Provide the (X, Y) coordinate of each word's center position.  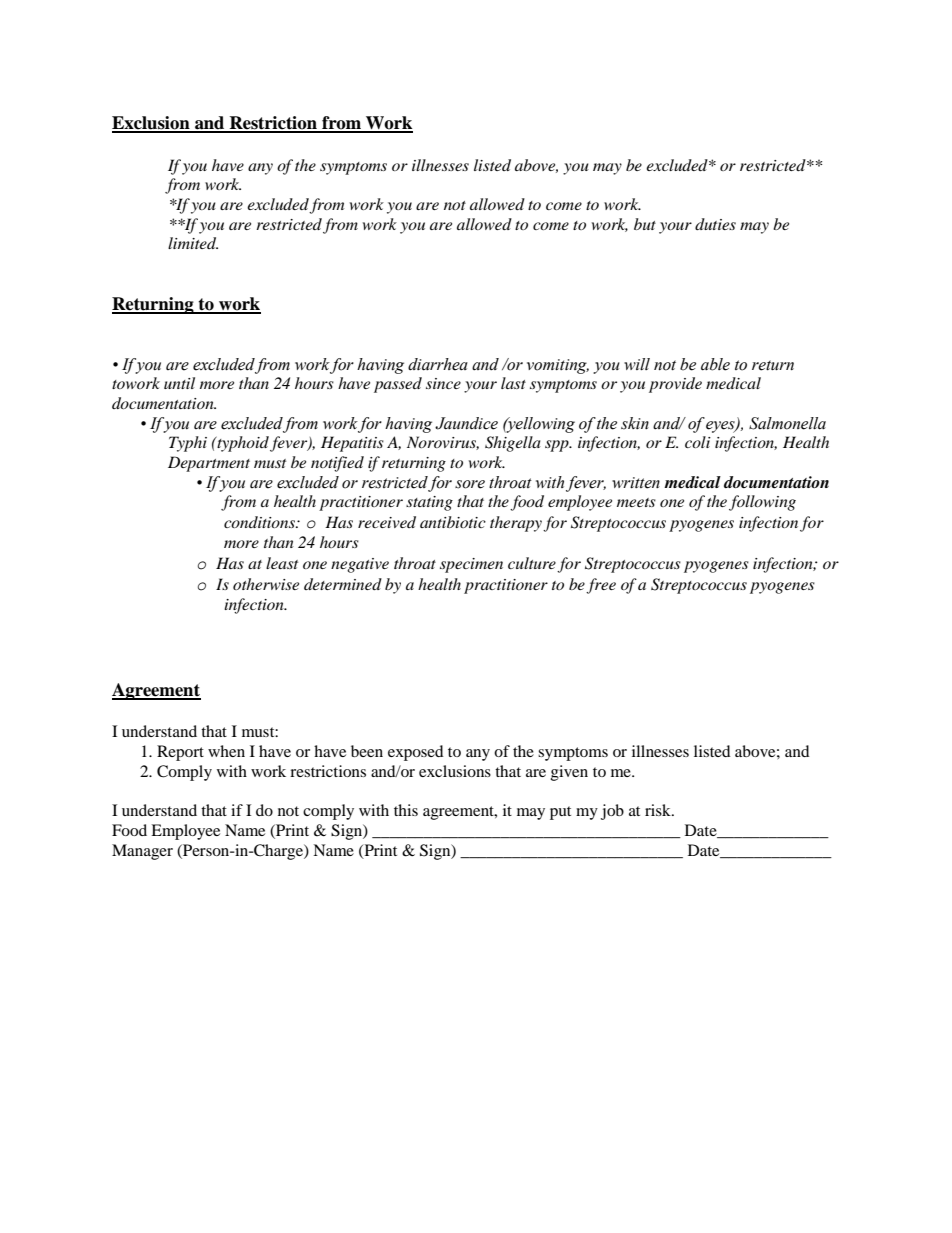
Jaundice (466, 423)
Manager (142, 852)
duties (715, 224)
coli (698, 442)
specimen (471, 565)
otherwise (266, 584)
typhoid (243, 444)
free (601, 586)
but (645, 224)
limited (193, 243)
